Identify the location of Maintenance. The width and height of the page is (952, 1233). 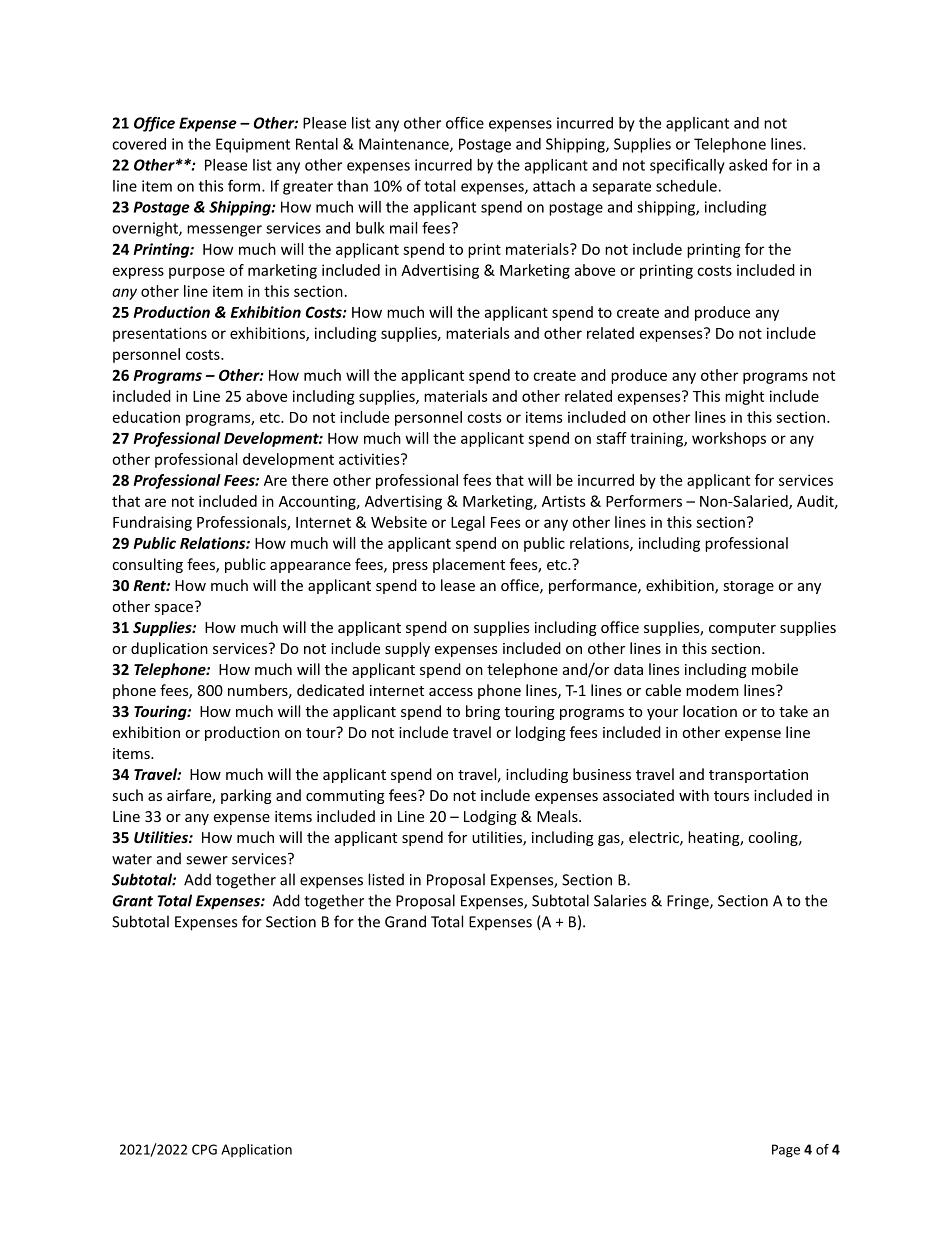
(405, 145).
